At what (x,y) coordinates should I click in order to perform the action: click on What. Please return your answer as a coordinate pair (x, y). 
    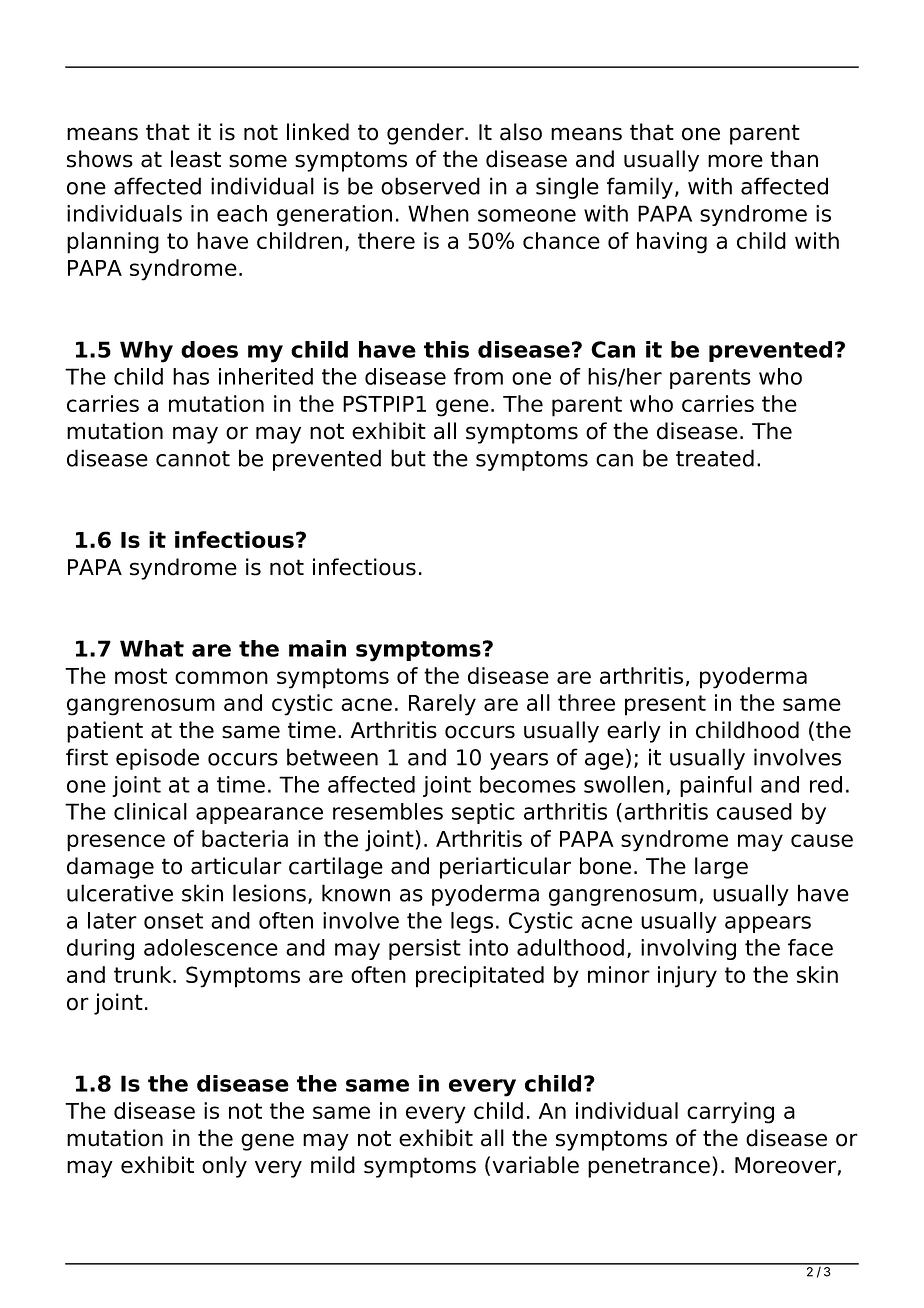
    Looking at the image, I should click on (152, 648).
